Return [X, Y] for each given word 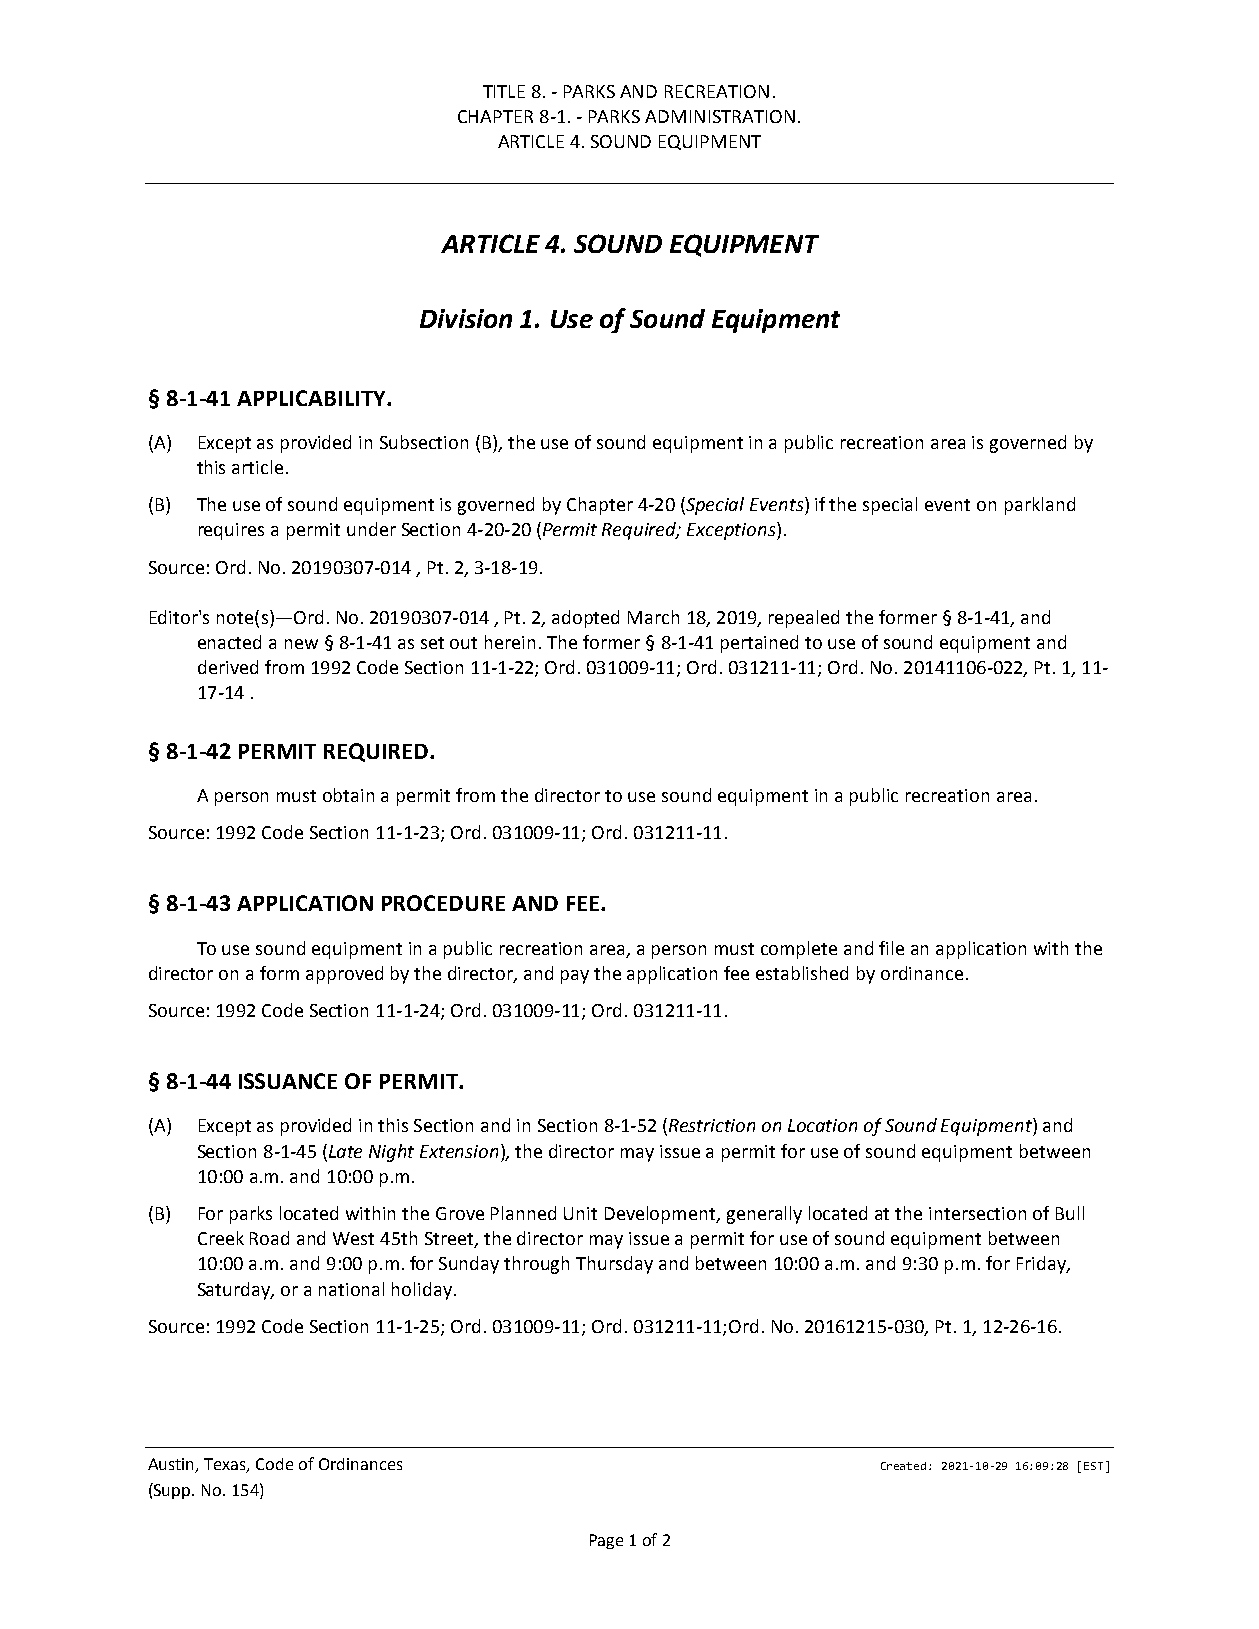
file [891, 948]
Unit [580, 1213]
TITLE [504, 91]
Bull [1070, 1213]
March [653, 617]
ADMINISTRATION [720, 116]
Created [903, 1466]
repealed [804, 619]
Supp [172, 1491]
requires [231, 531]
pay [575, 977]
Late [345, 1151]
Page [606, 1541]
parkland [1040, 506]
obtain [348, 795]
